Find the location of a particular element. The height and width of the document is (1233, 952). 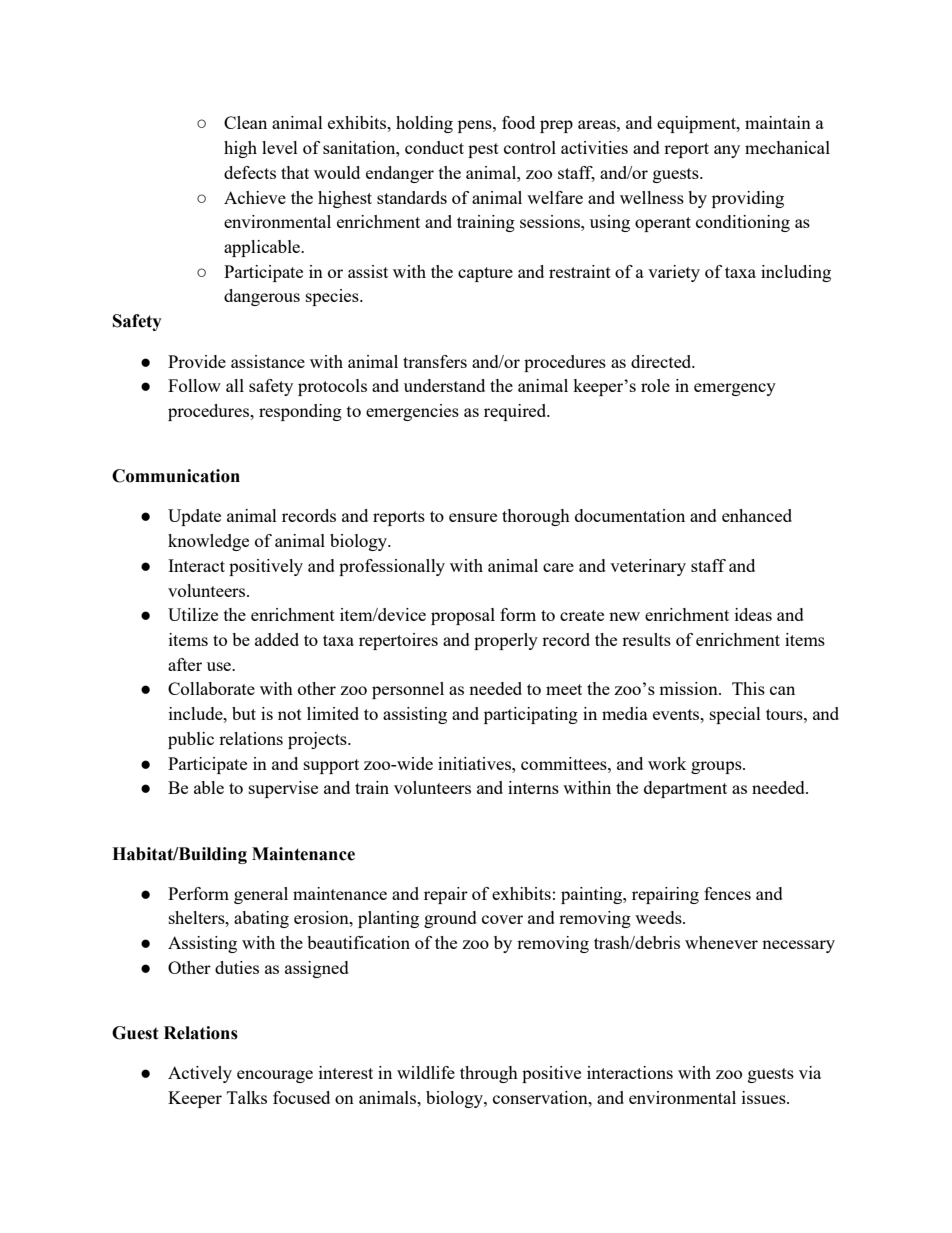

issues is located at coordinates (765, 1097).
